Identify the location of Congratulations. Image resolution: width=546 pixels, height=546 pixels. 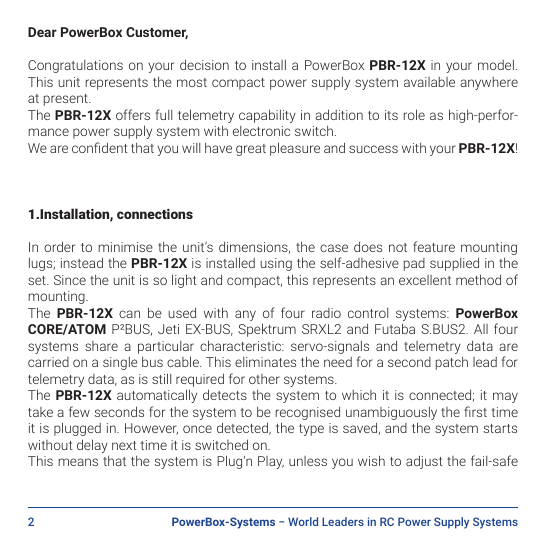
(75, 66).
